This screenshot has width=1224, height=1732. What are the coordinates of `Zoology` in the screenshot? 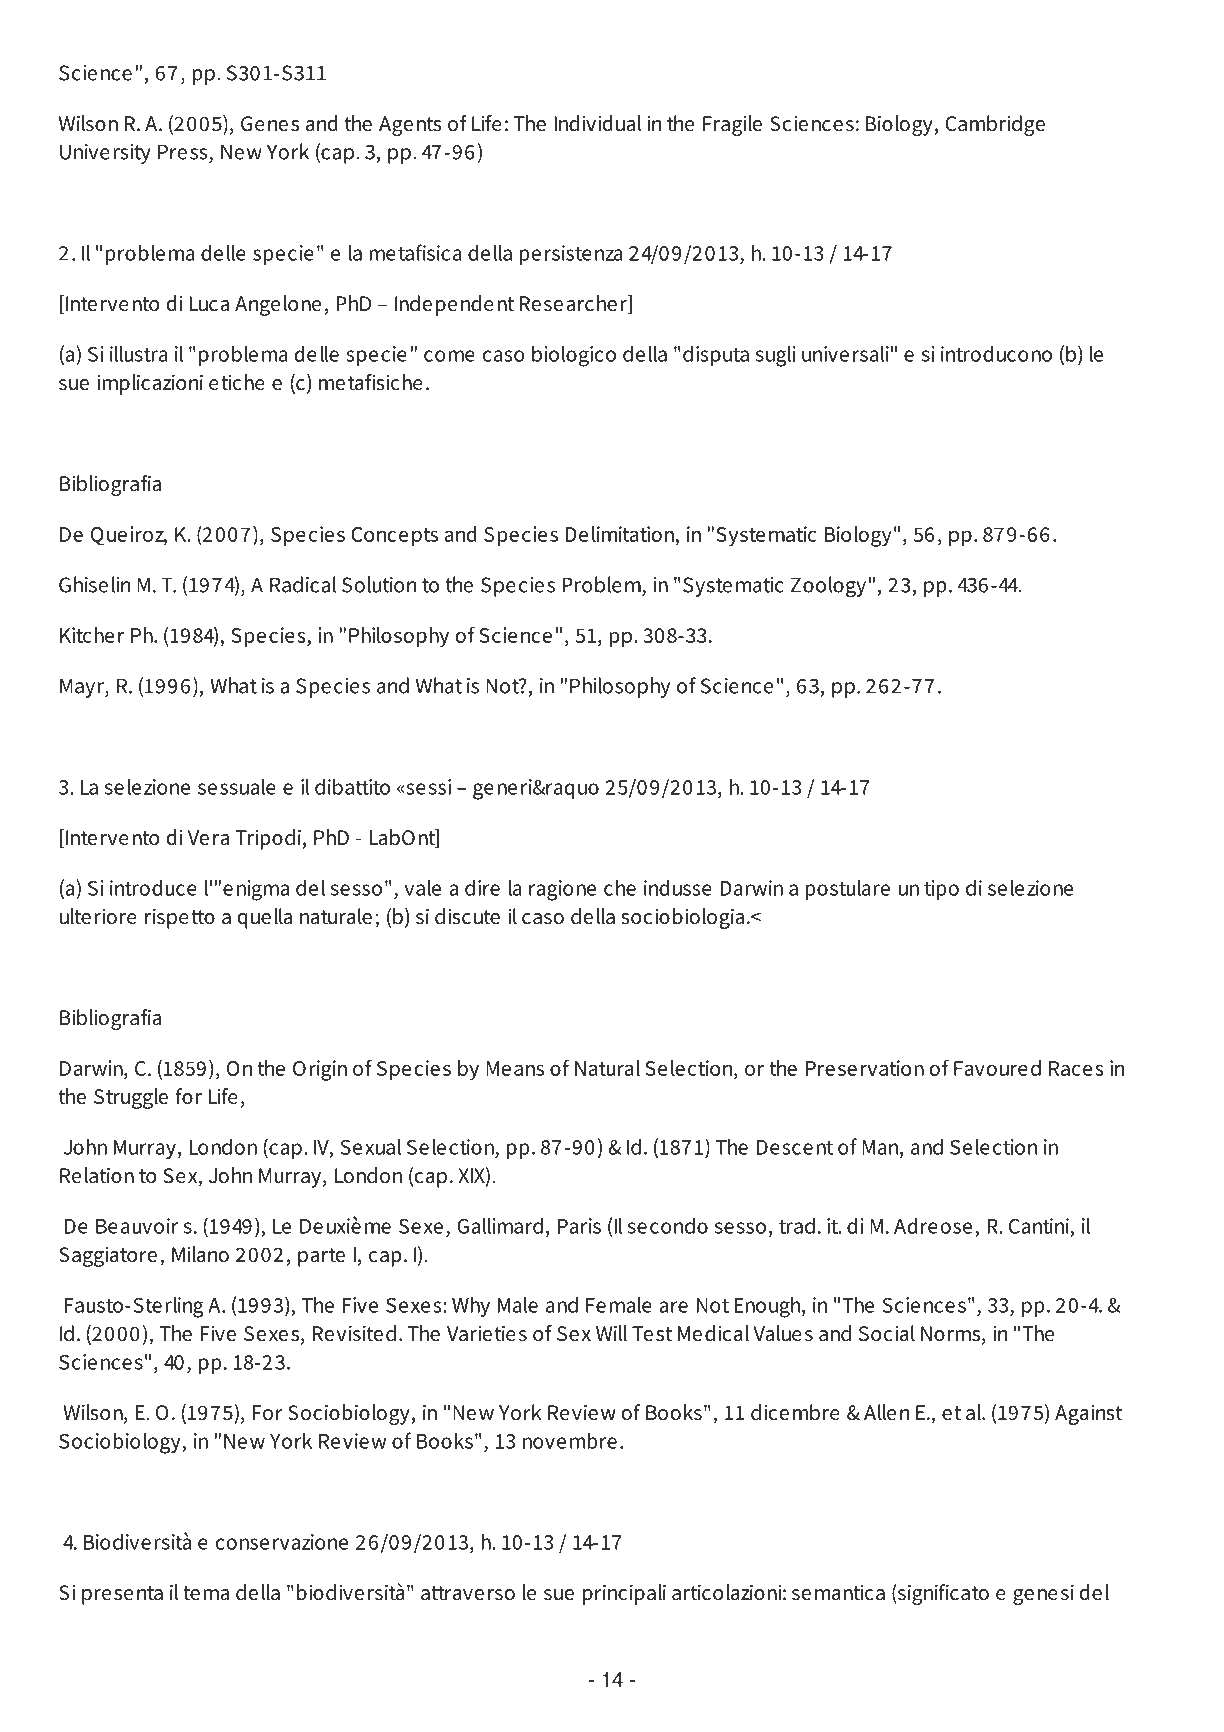 It's located at (828, 586).
